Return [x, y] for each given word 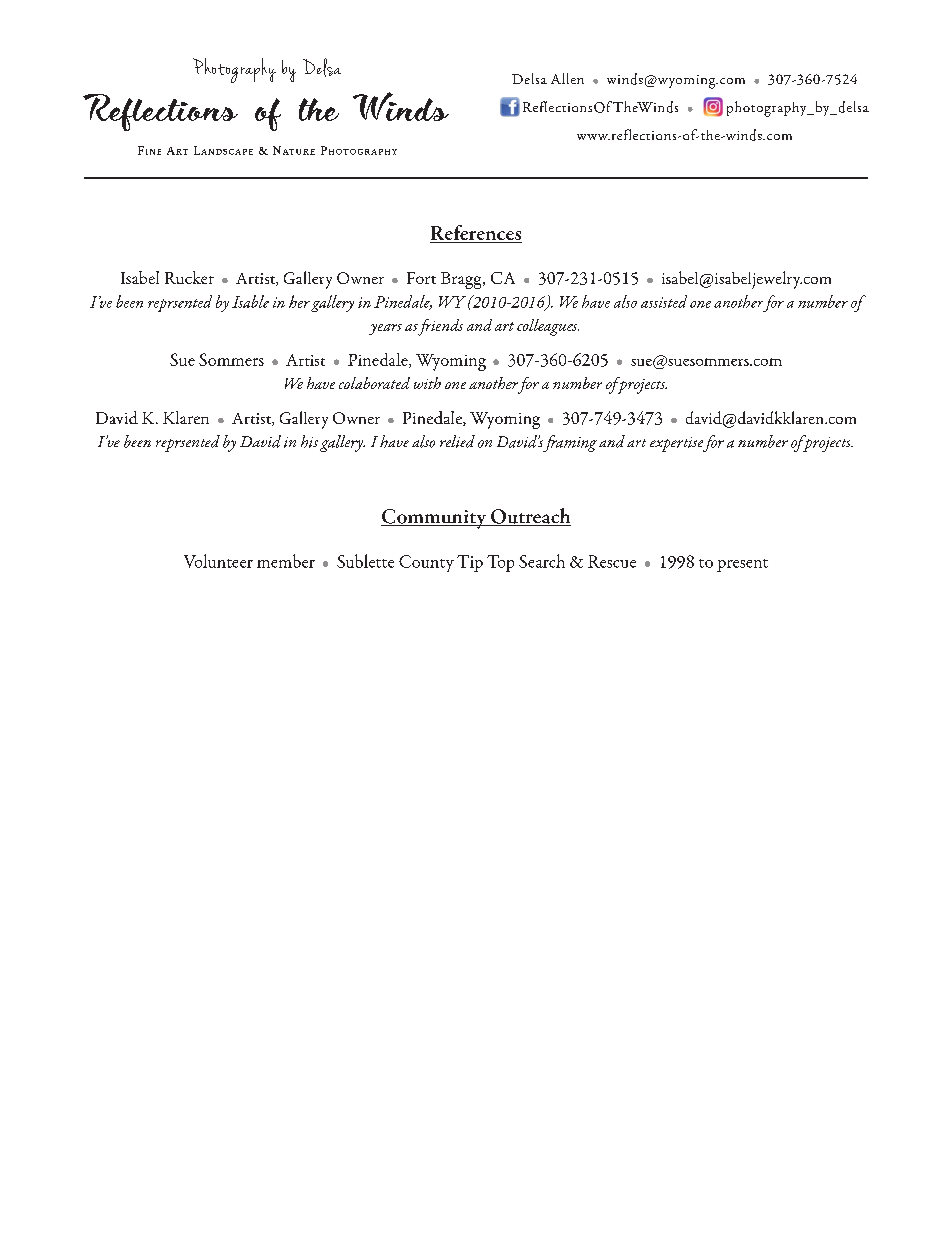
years [385, 329]
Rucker [189, 277]
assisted [664, 301]
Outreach [530, 517]
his [309, 441]
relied [457, 441]
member [286, 561]
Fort [421, 278]
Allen [567, 78]
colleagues [548, 327]
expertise [678, 444]
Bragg [462, 280]
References [476, 234]
